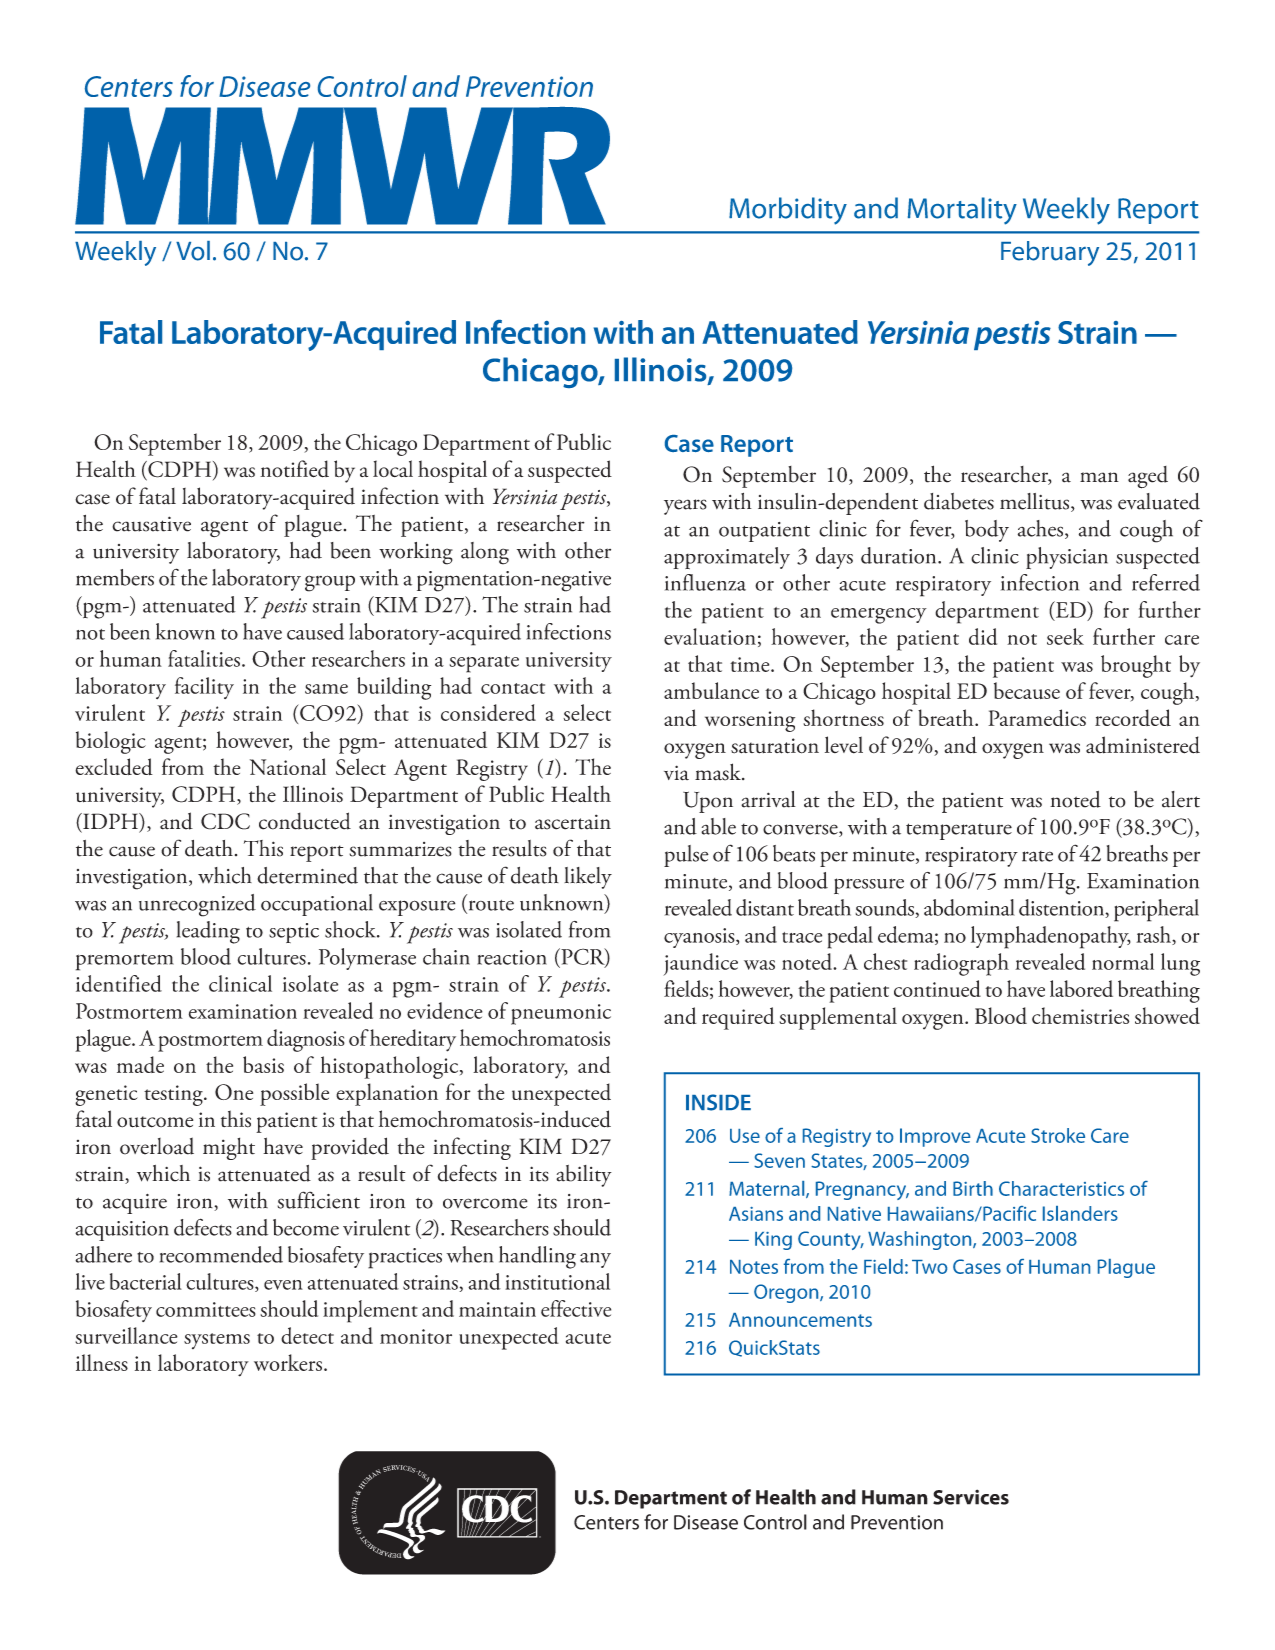 This screenshot has width=1275, height=1650. What do you see at coordinates (288, 1362) in the screenshot?
I see `workers` at bounding box center [288, 1362].
